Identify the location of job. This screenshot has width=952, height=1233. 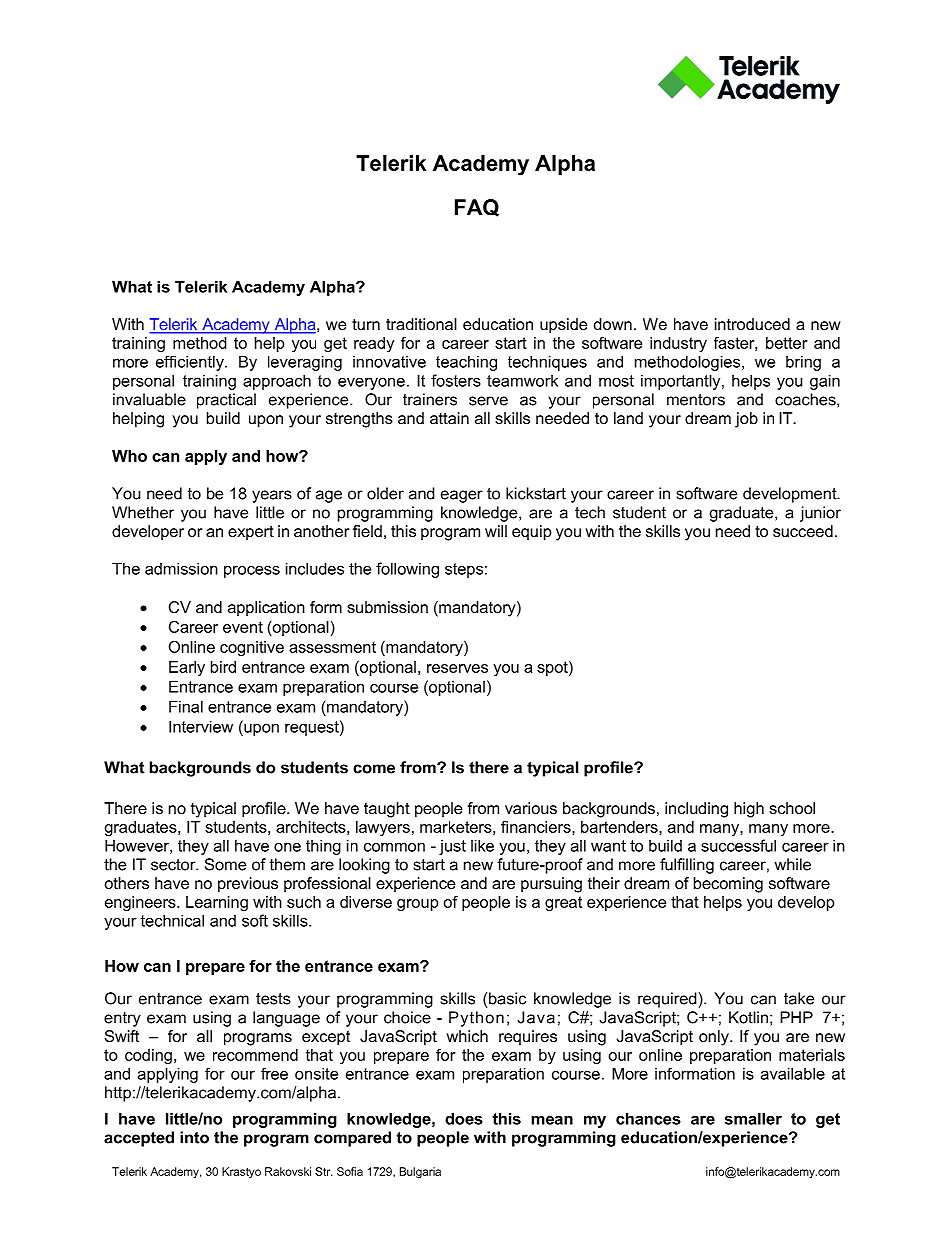
(746, 420).
